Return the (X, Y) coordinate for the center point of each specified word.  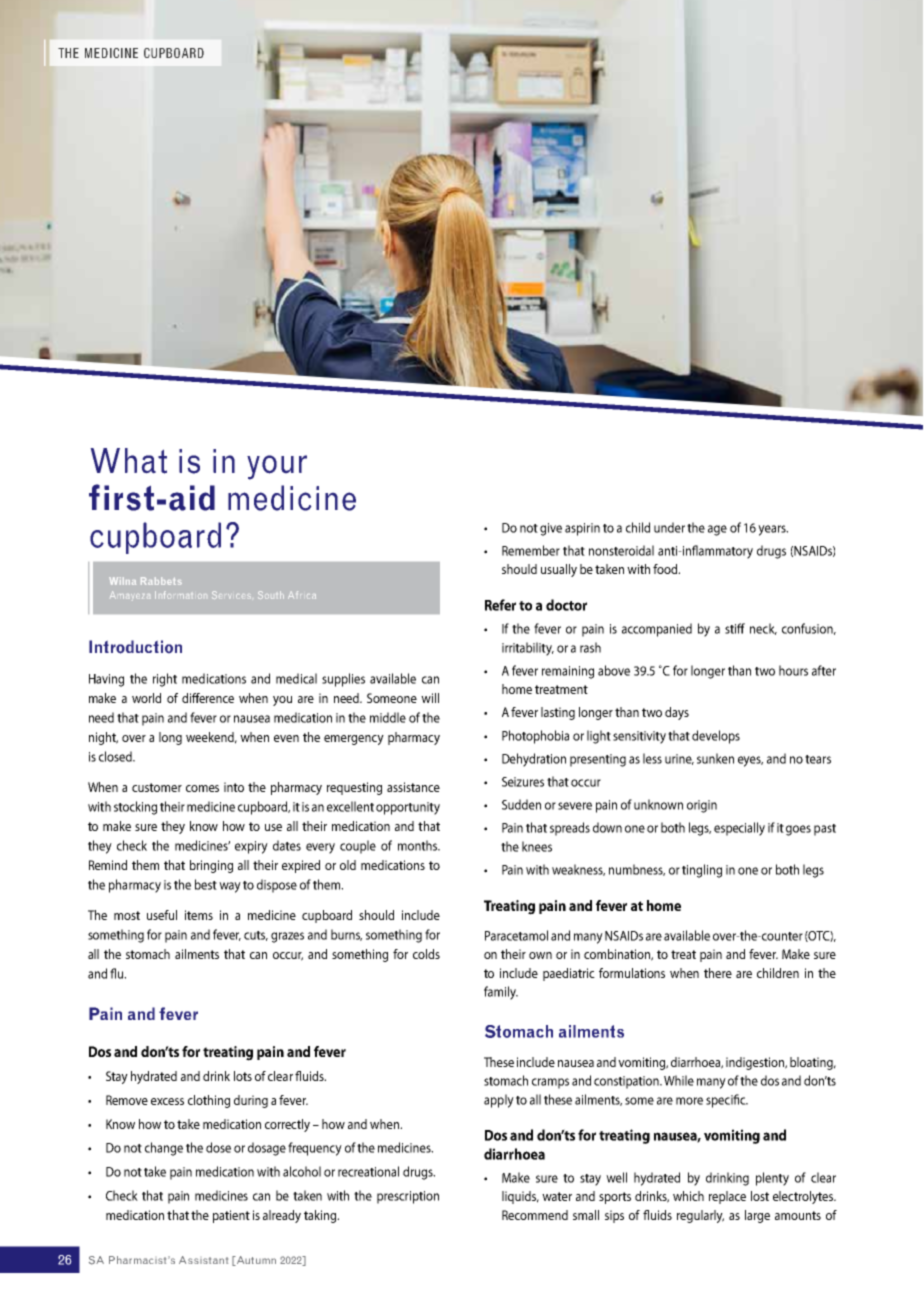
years (773, 530)
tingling (702, 871)
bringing (211, 866)
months (418, 845)
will (430, 698)
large (757, 1216)
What (129, 461)
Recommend (535, 1215)
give (551, 529)
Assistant (203, 1260)
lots (243, 1076)
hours (793, 670)
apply (499, 1101)
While (679, 1080)
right (165, 680)
